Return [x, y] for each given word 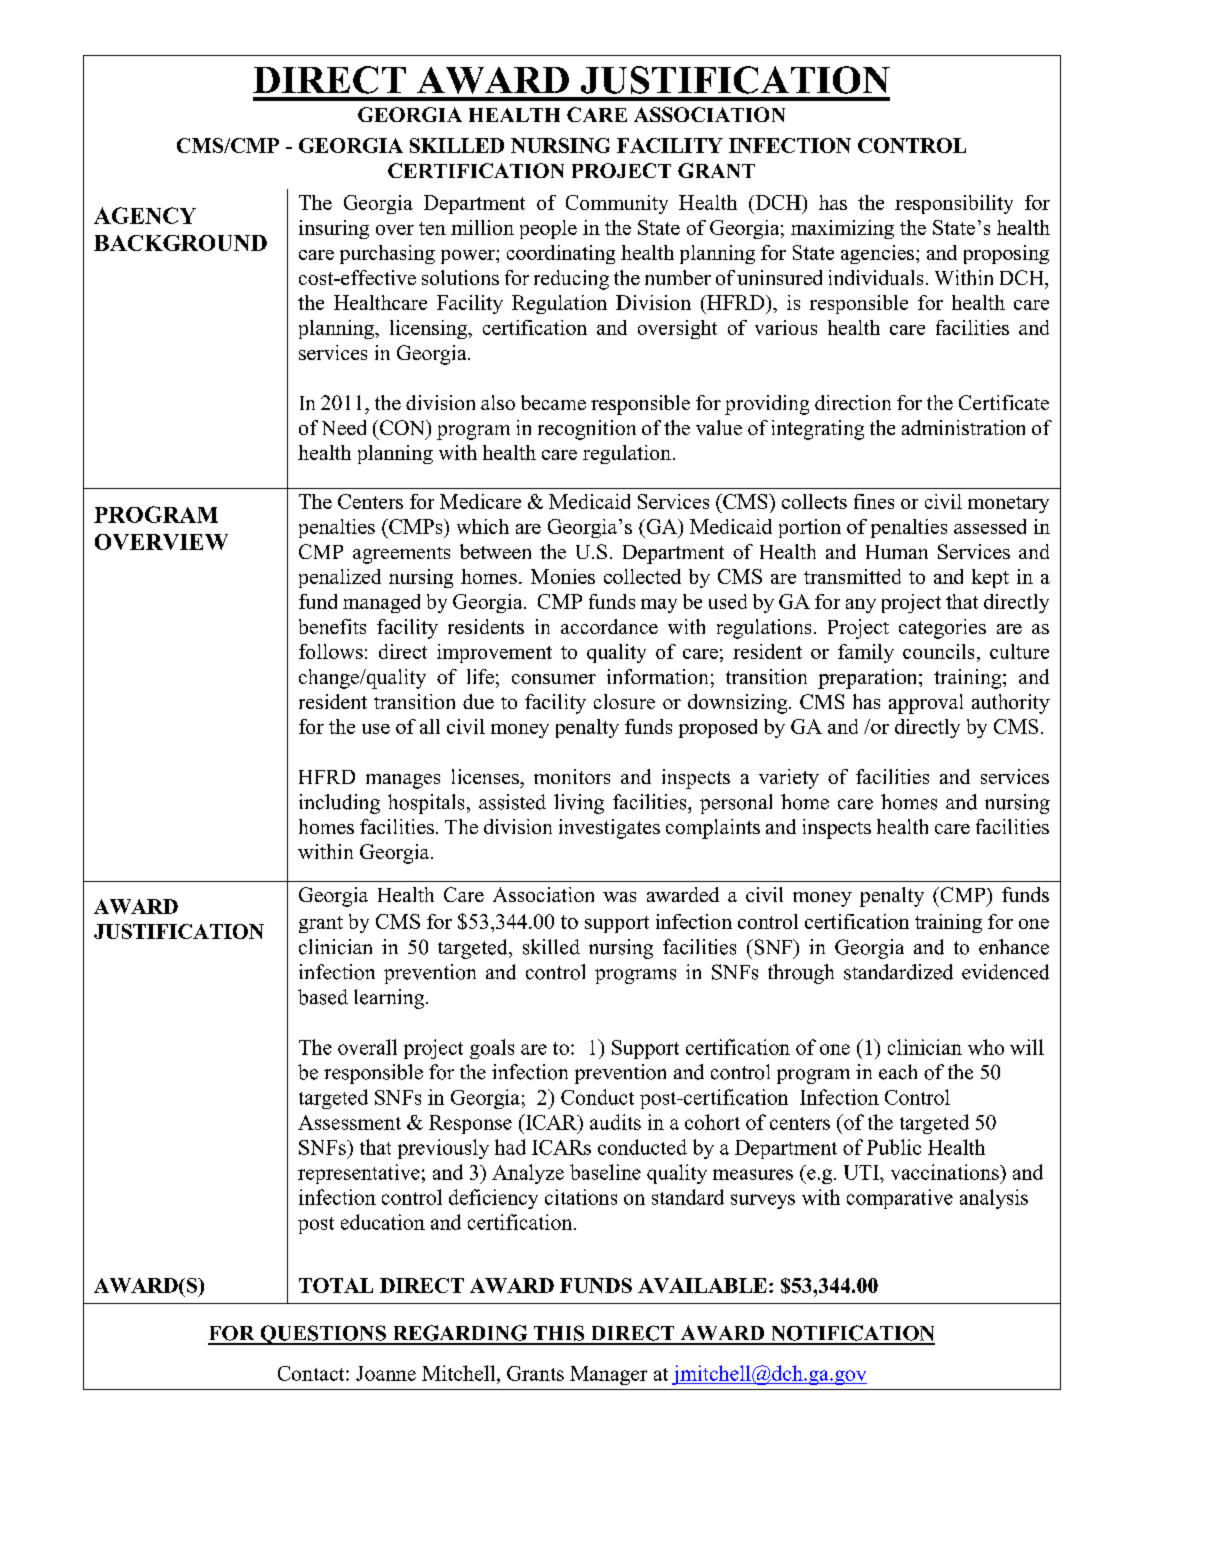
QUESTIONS [323, 1335]
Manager [608, 1375]
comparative [900, 1199]
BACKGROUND [180, 243]
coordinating [561, 254]
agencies [879, 254]
